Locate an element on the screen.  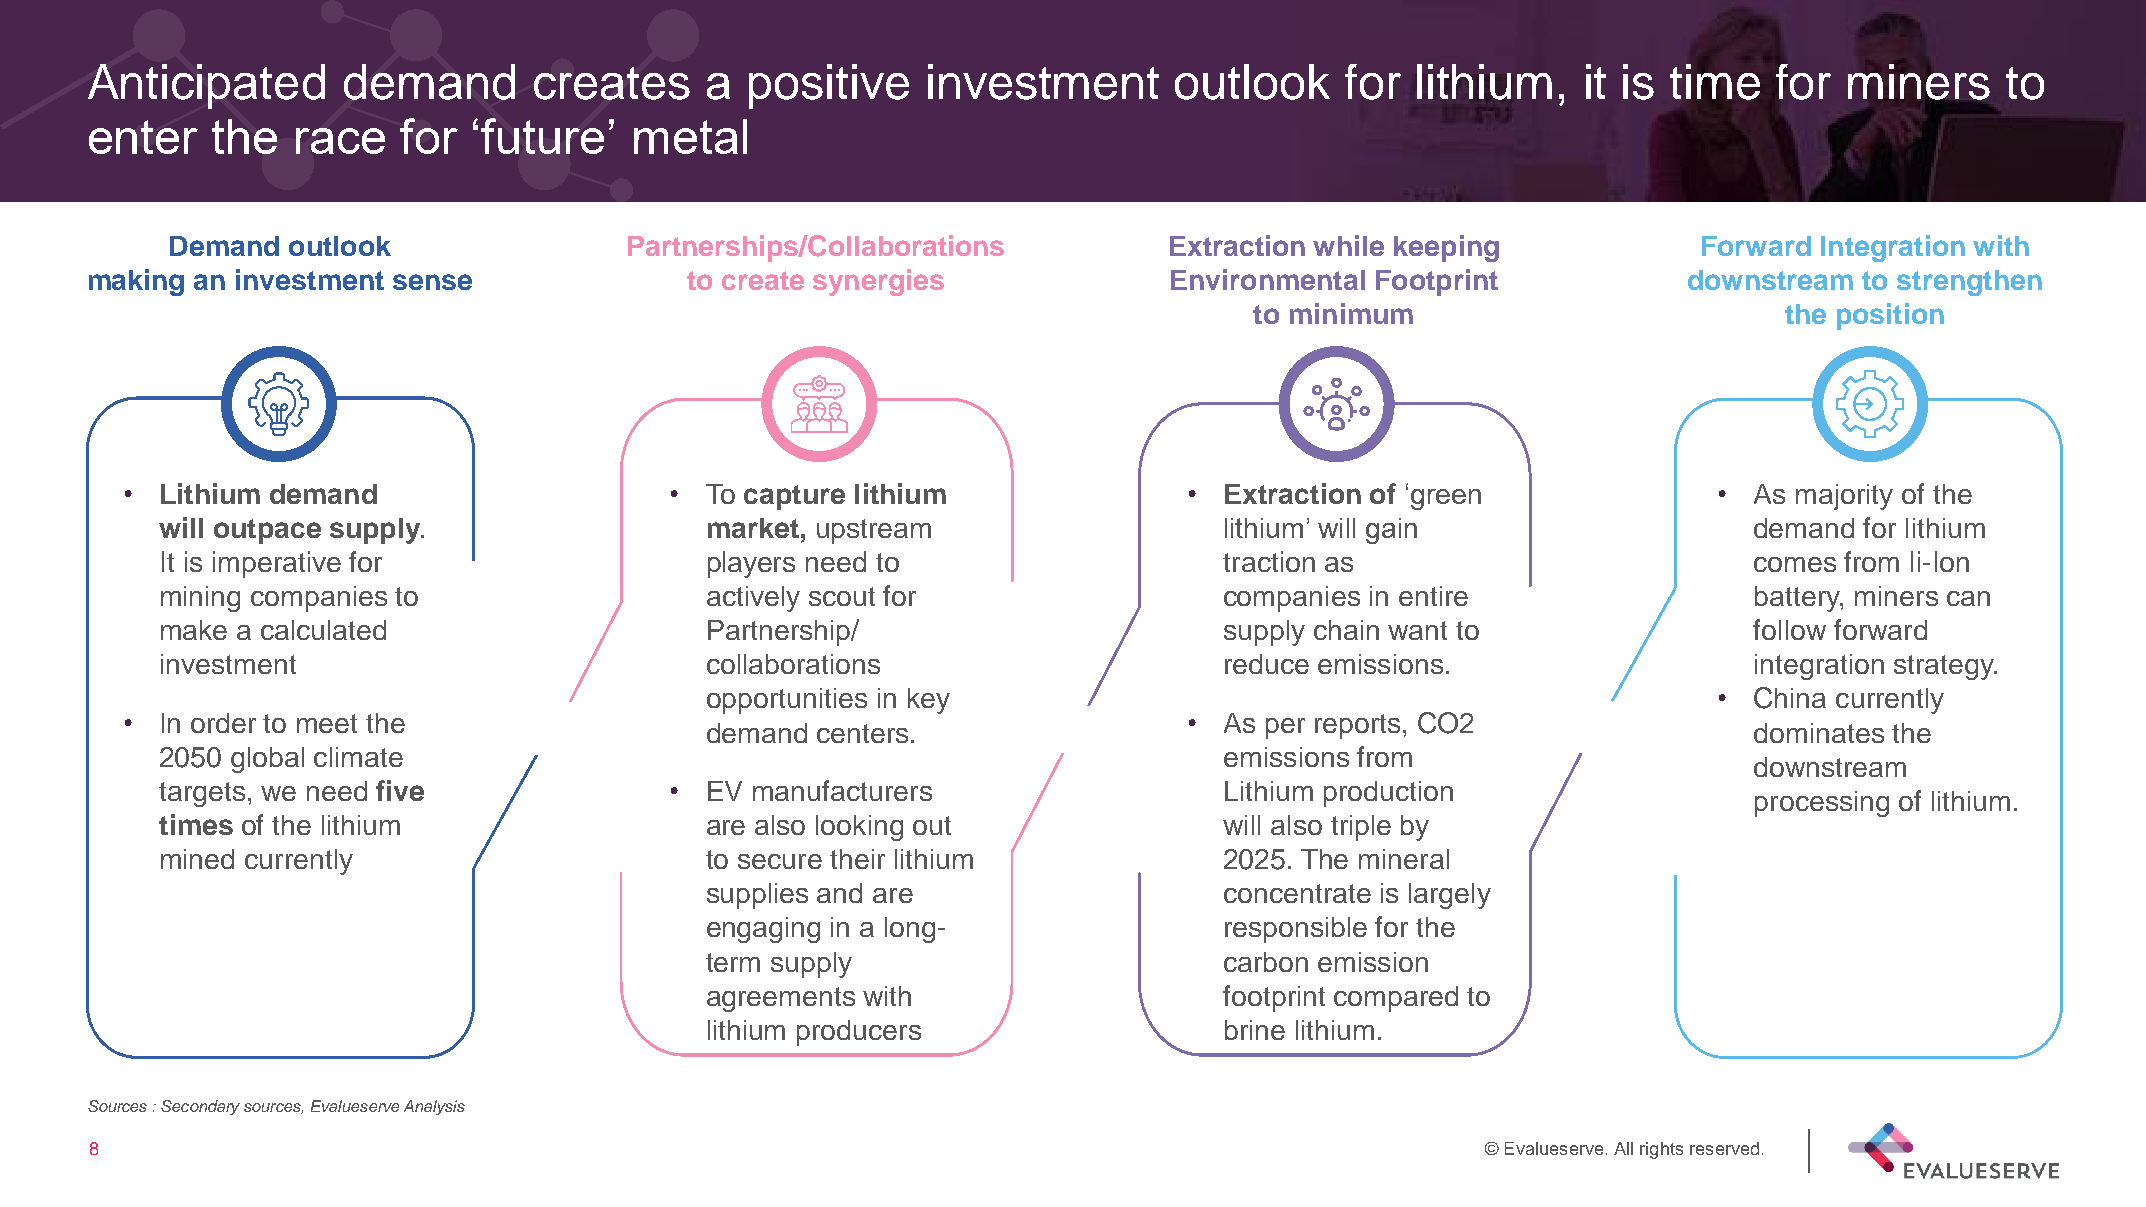
synergies is located at coordinates (878, 282).
